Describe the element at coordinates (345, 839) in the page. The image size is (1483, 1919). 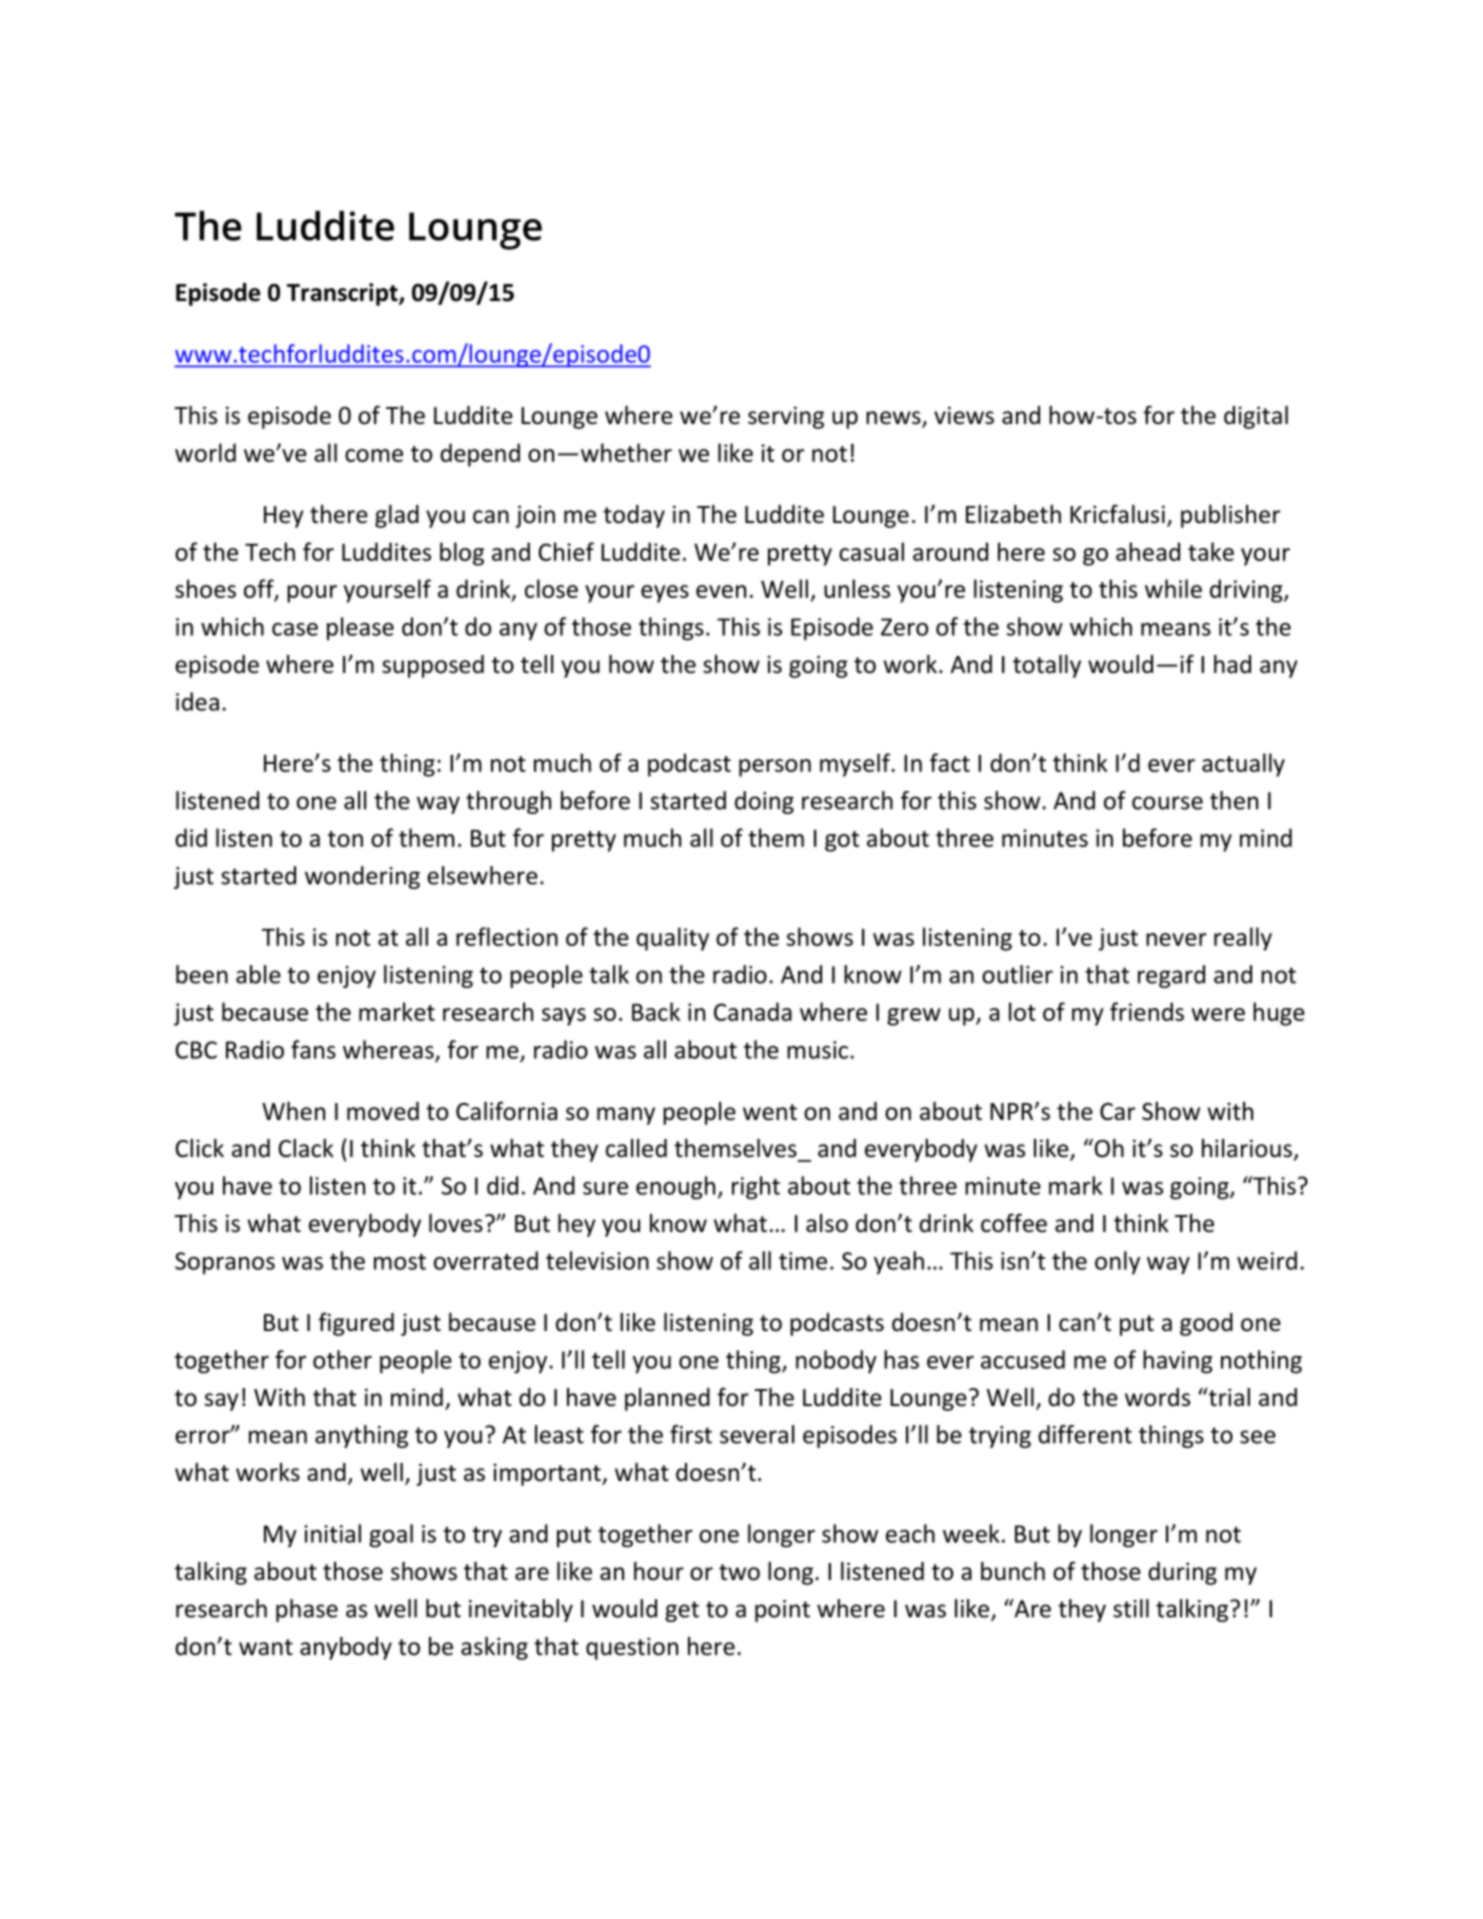
I see `ton` at that location.
